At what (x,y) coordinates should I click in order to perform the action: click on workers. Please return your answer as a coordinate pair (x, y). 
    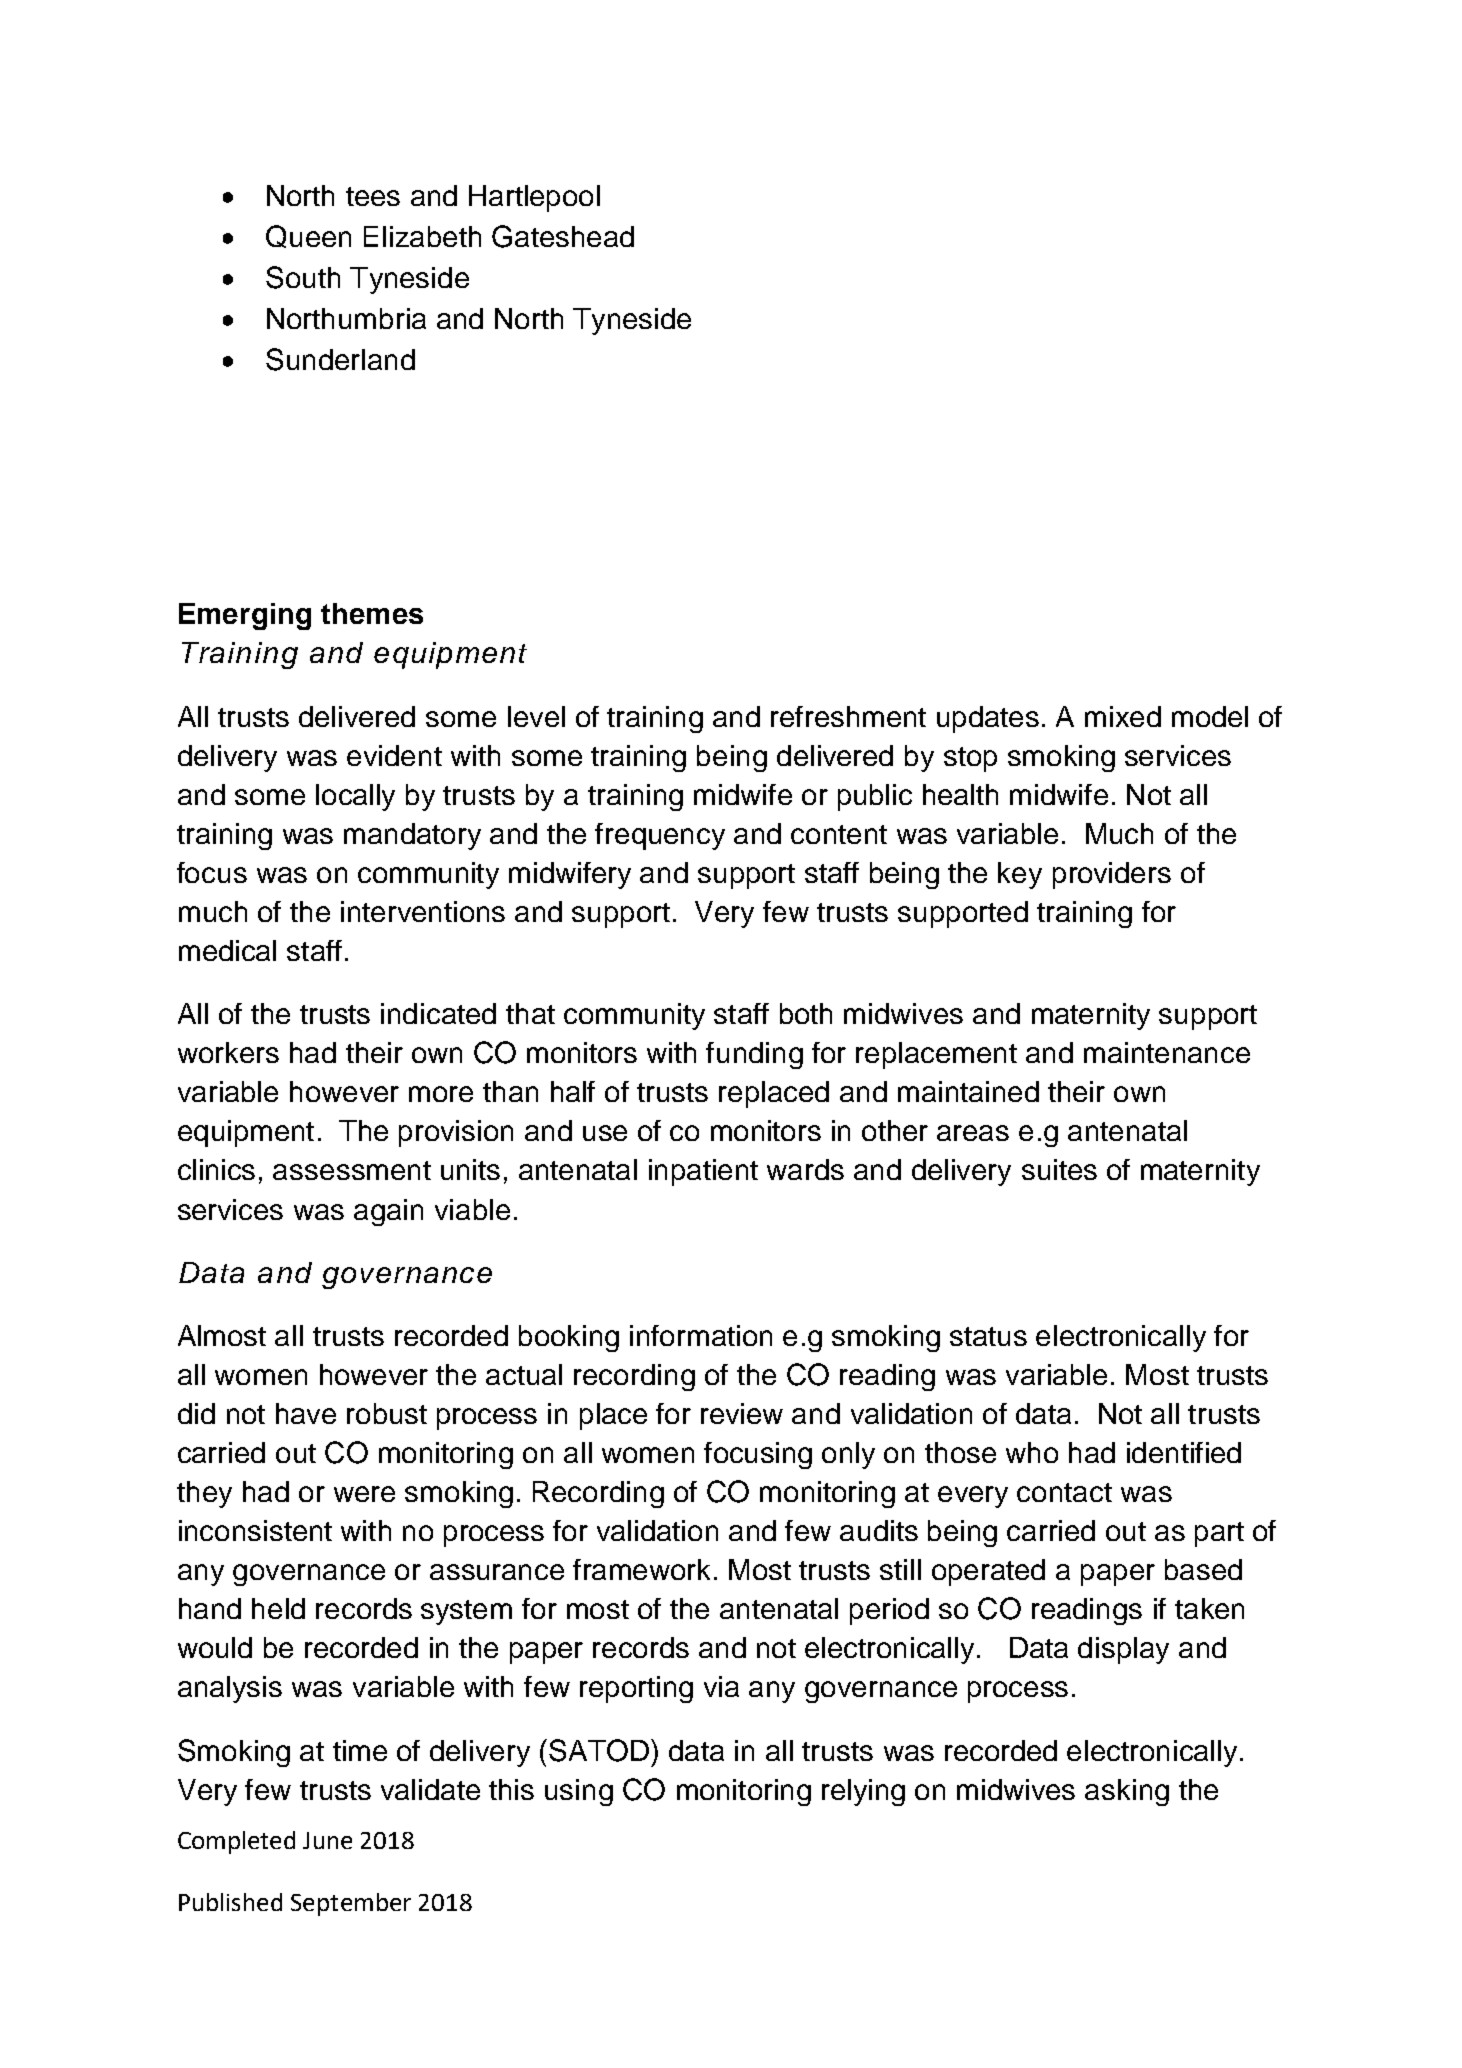
    Looking at the image, I should click on (228, 1052).
